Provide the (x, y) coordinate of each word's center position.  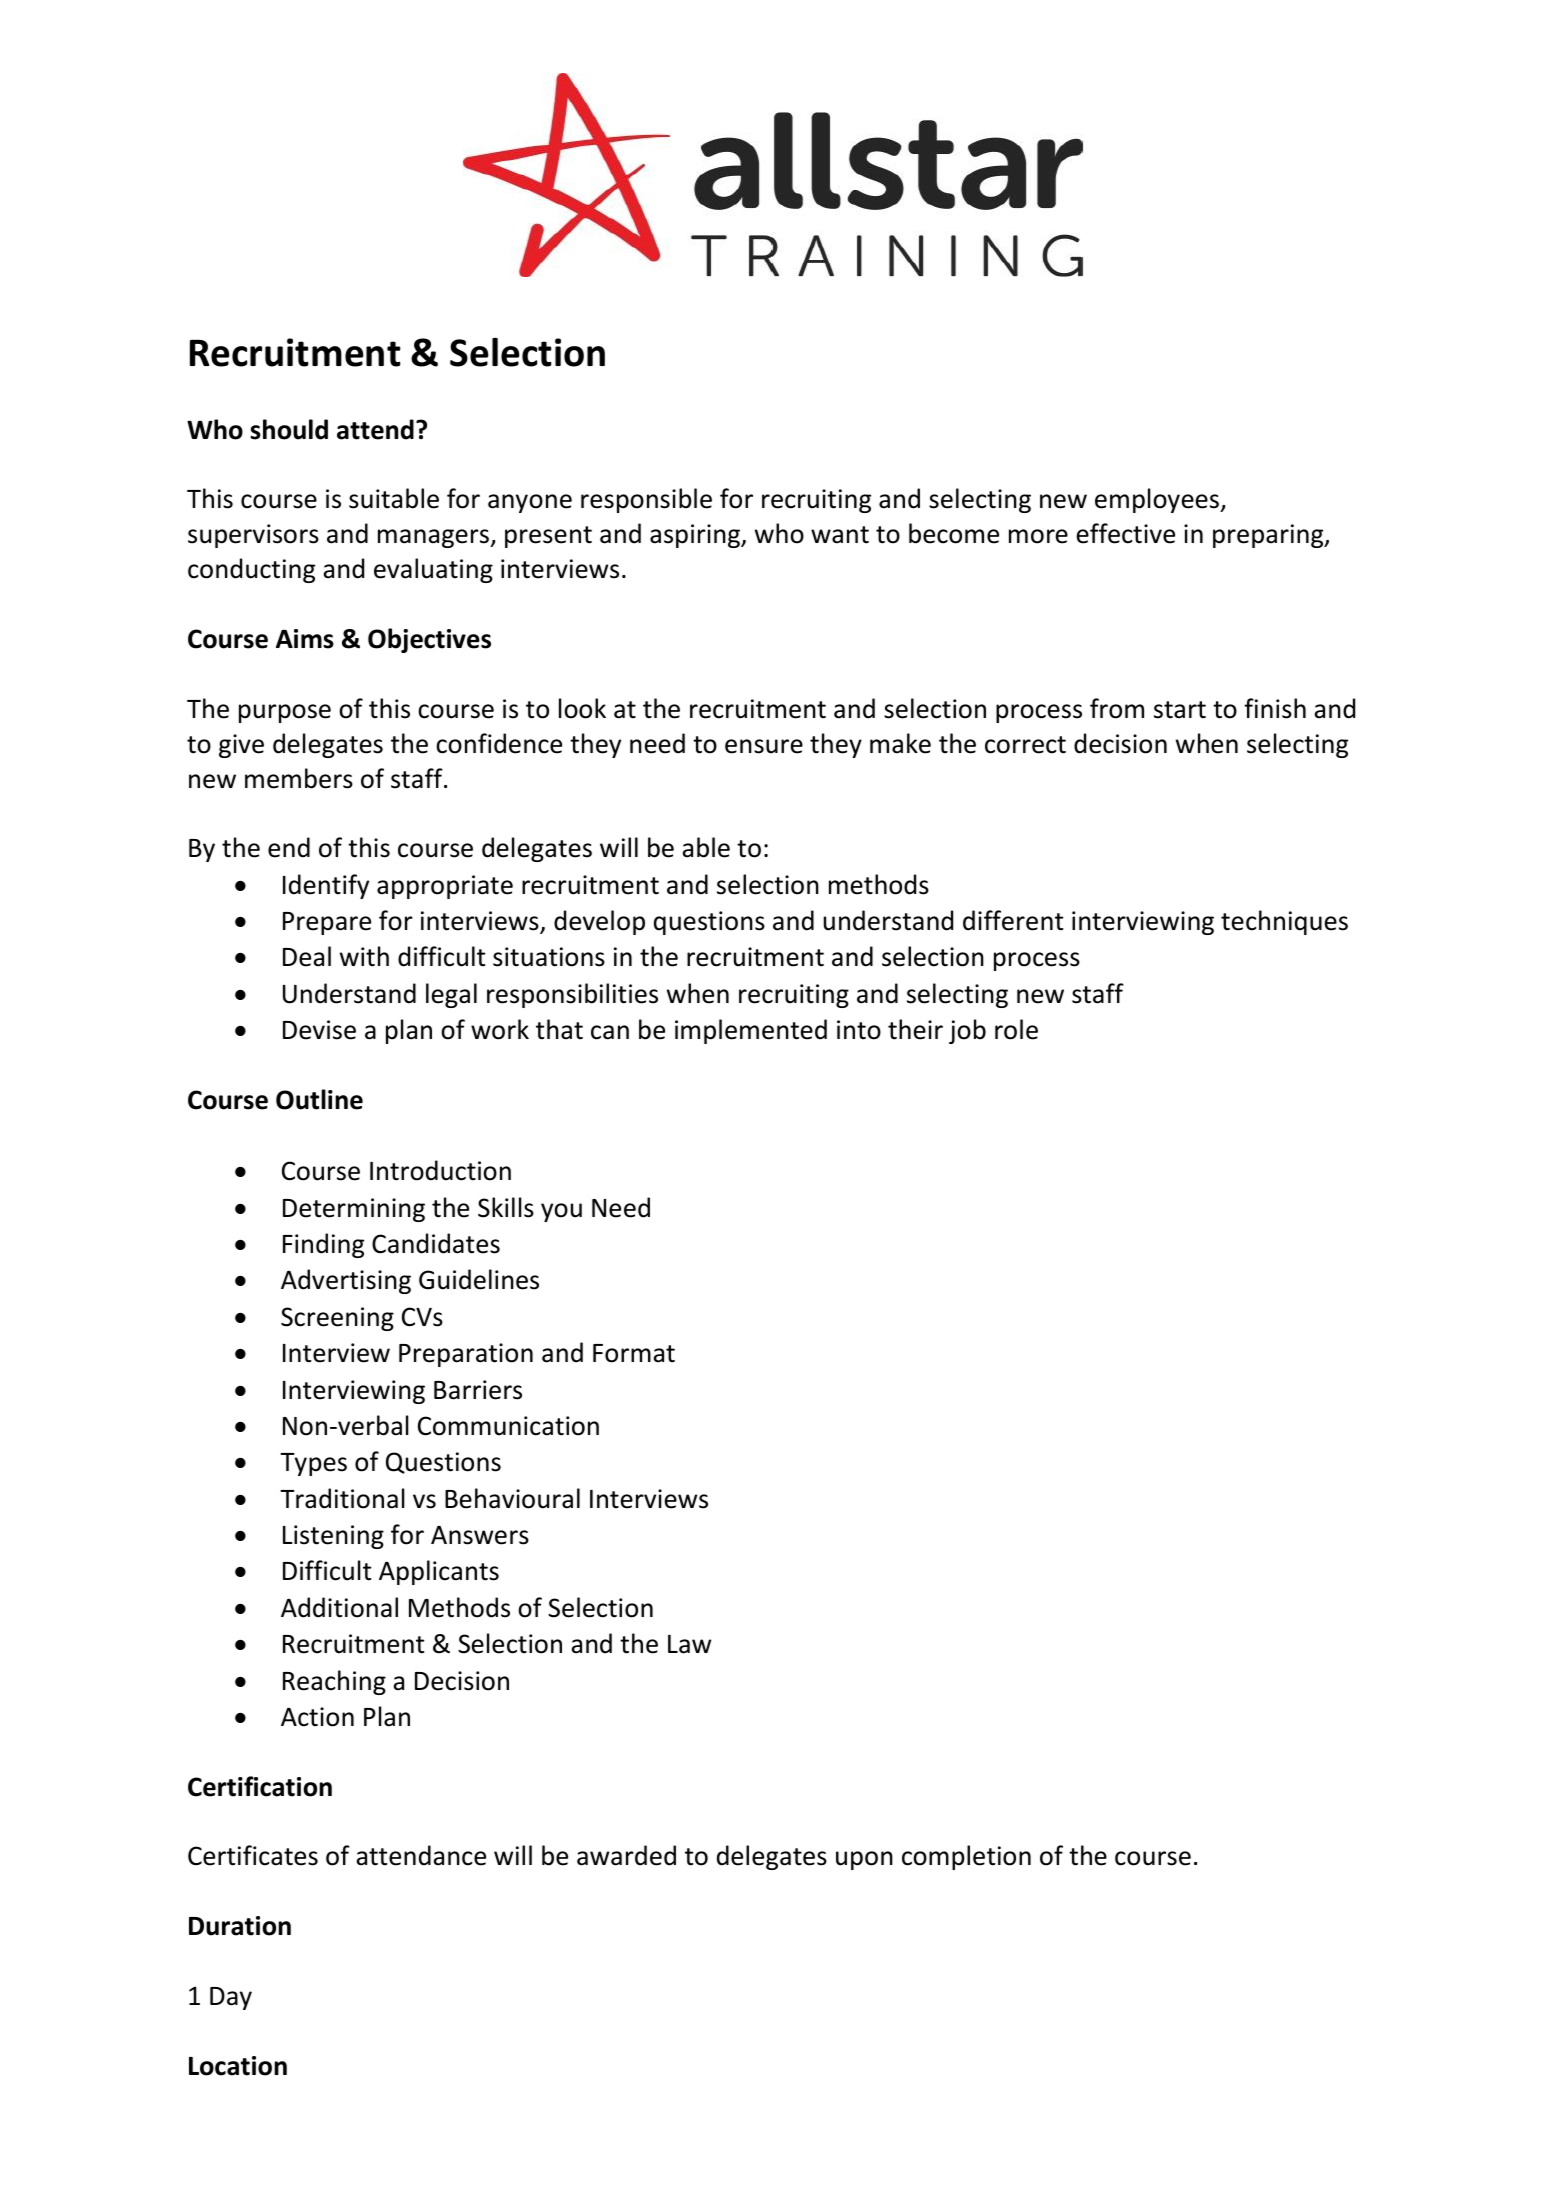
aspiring (696, 536)
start (1180, 710)
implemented (751, 1031)
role (1016, 1029)
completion (966, 1857)
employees (1158, 500)
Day (231, 1998)
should (289, 429)
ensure (764, 746)
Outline (319, 1099)
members (299, 778)
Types (313, 1464)
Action (317, 1717)
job (967, 1031)
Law (689, 1644)
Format (634, 1353)
